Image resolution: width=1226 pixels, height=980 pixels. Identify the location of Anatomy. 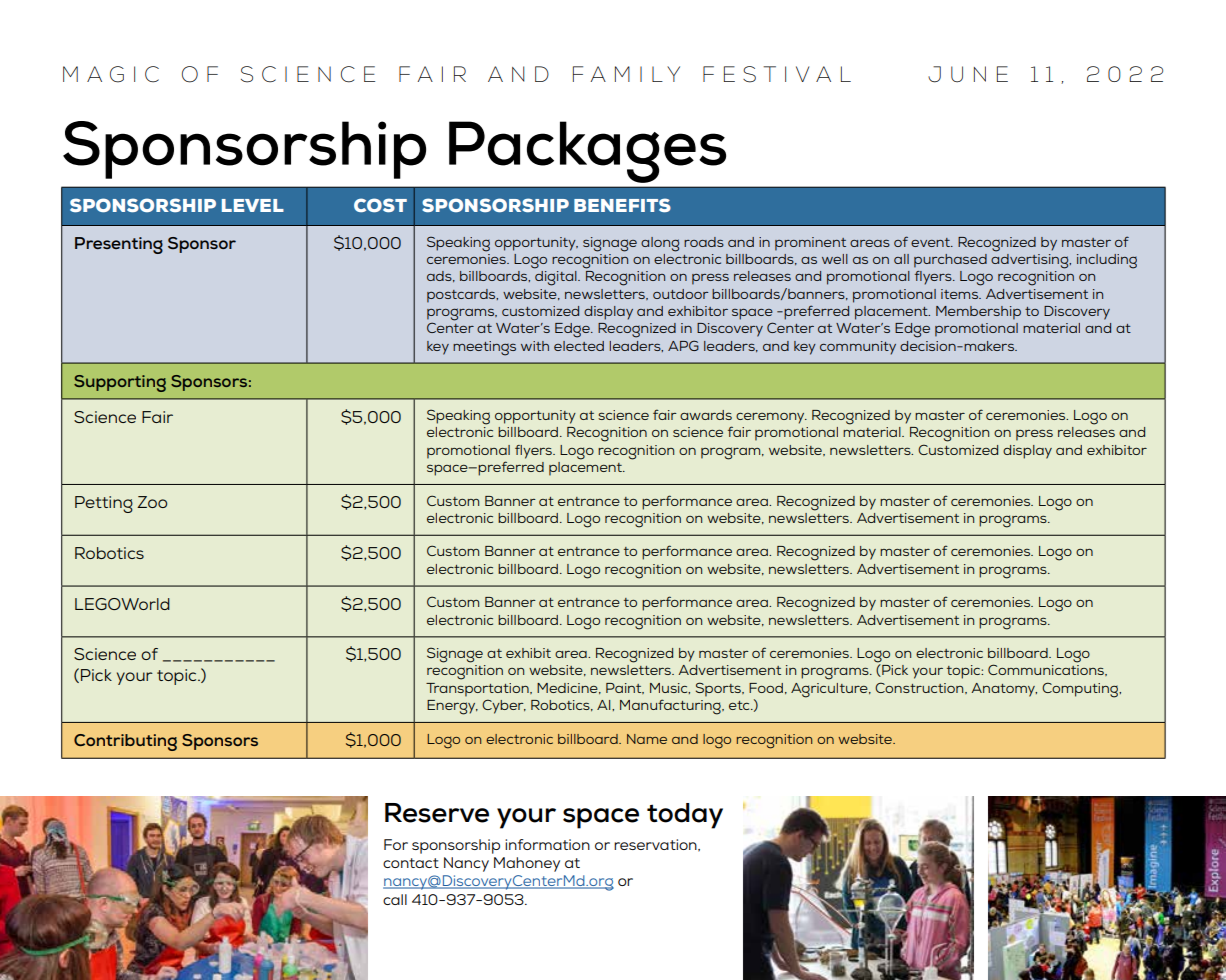
(1004, 690).
